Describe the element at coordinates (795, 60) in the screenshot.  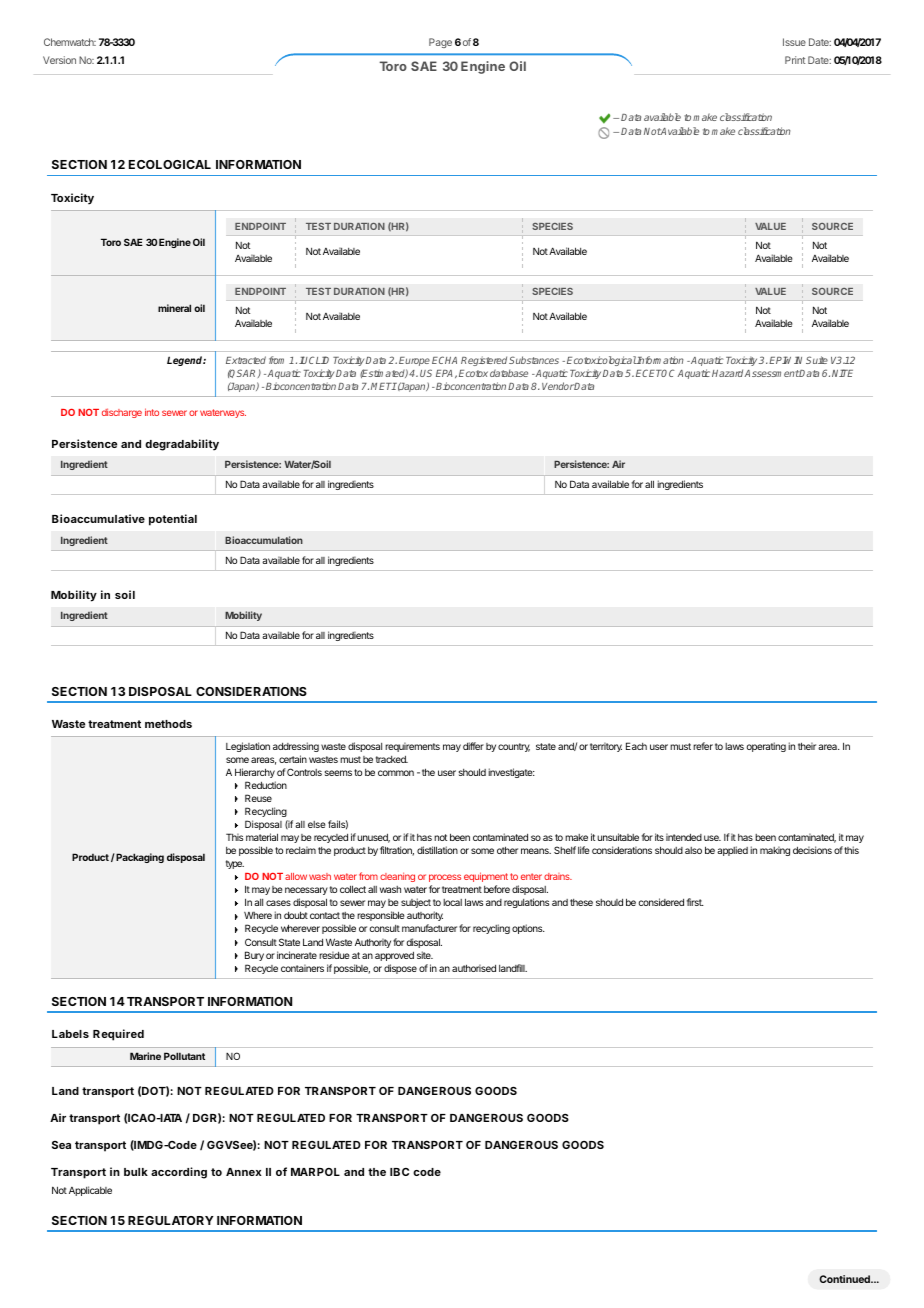
I see `Print` at that location.
